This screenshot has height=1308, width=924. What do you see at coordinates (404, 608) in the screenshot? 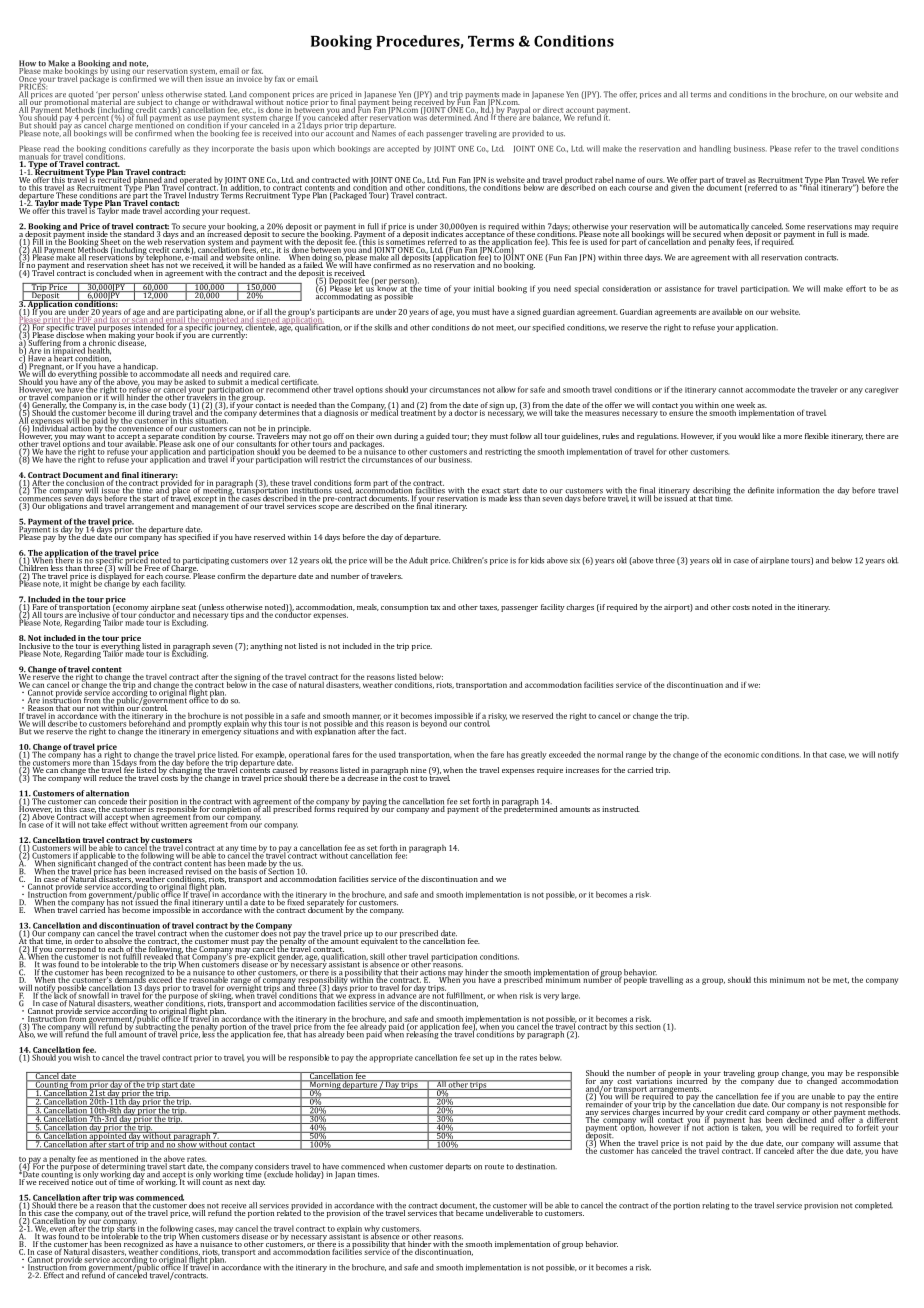
I see `consumption` at bounding box center [404, 608].
